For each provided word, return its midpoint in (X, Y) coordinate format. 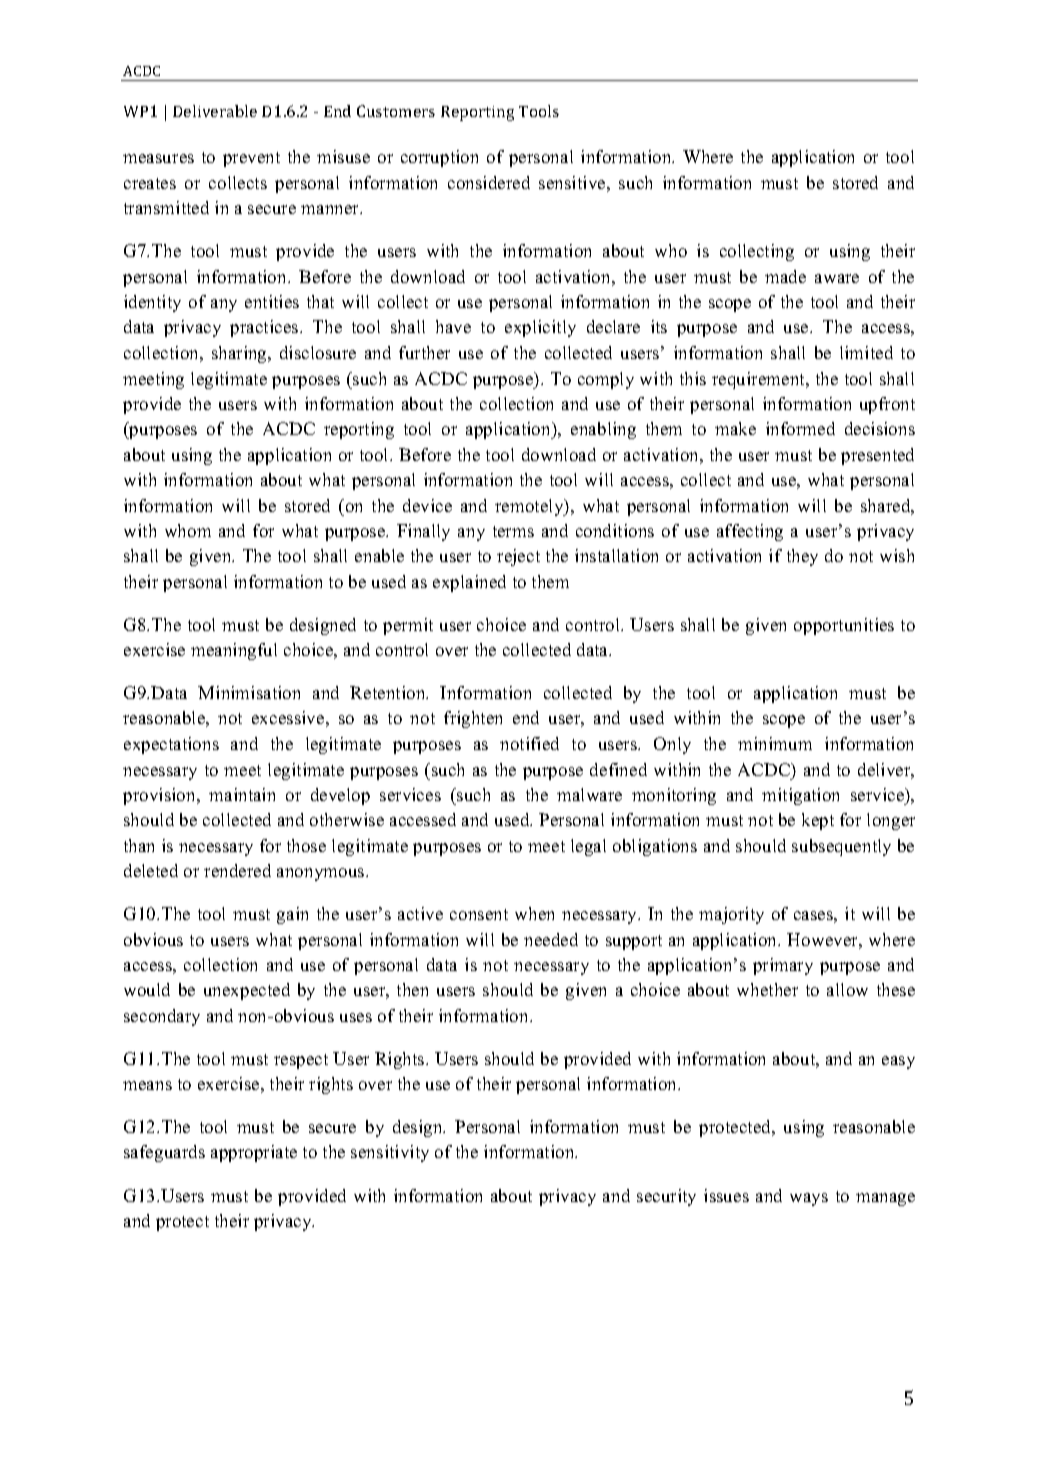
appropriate (254, 1153)
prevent (251, 159)
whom (188, 530)
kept (818, 821)
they (802, 557)
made (785, 276)
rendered (237, 870)
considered (489, 182)
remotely (530, 507)
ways (809, 1199)
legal (588, 847)
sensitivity (390, 1153)
